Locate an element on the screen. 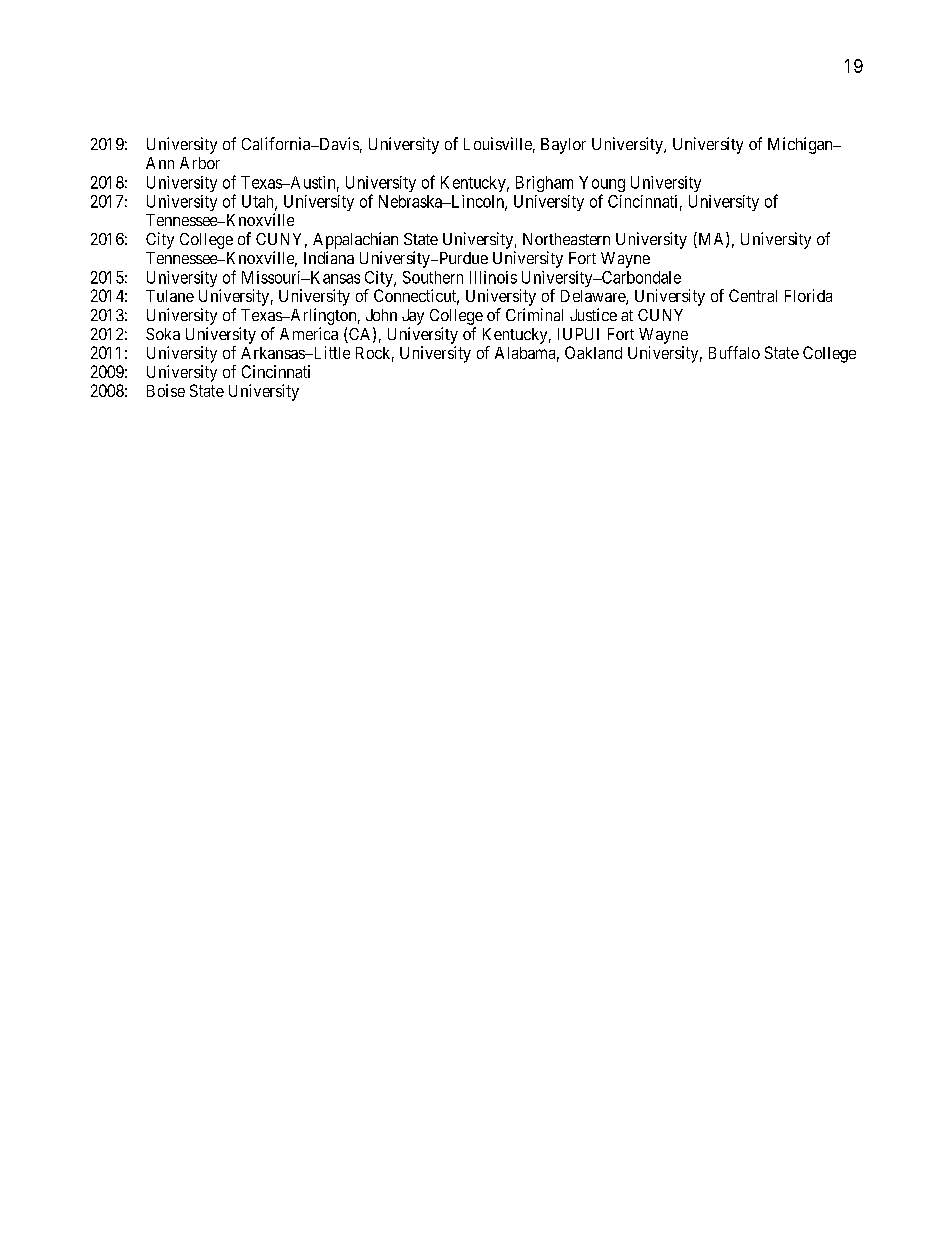  Northeastern is located at coordinates (566, 239).
